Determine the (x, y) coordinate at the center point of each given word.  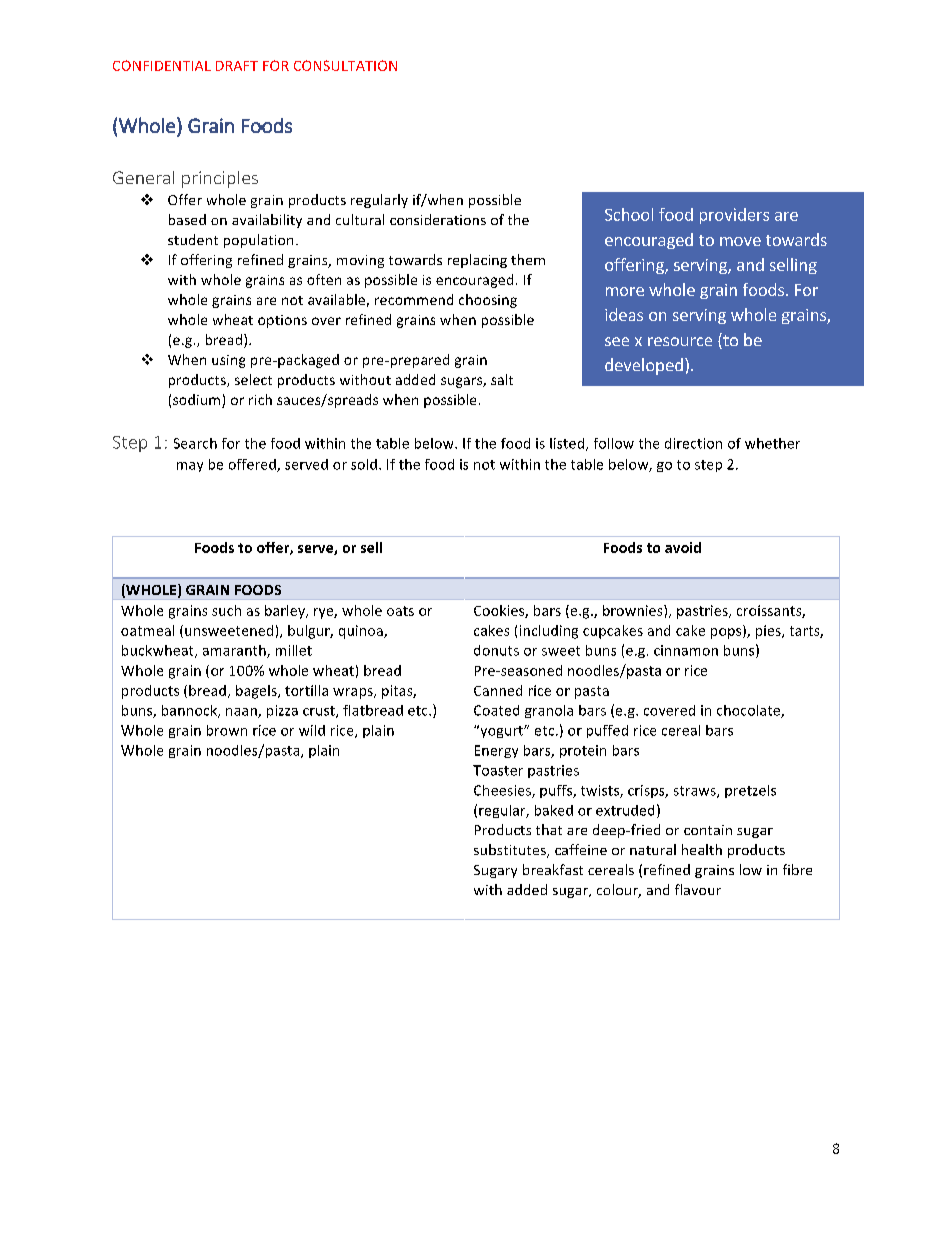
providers (734, 216)
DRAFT (237, 66)
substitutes (511, 851)
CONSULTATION (345, 65)
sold (364, 464)
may (190, 467)
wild (312, 730)
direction (693, 443)
